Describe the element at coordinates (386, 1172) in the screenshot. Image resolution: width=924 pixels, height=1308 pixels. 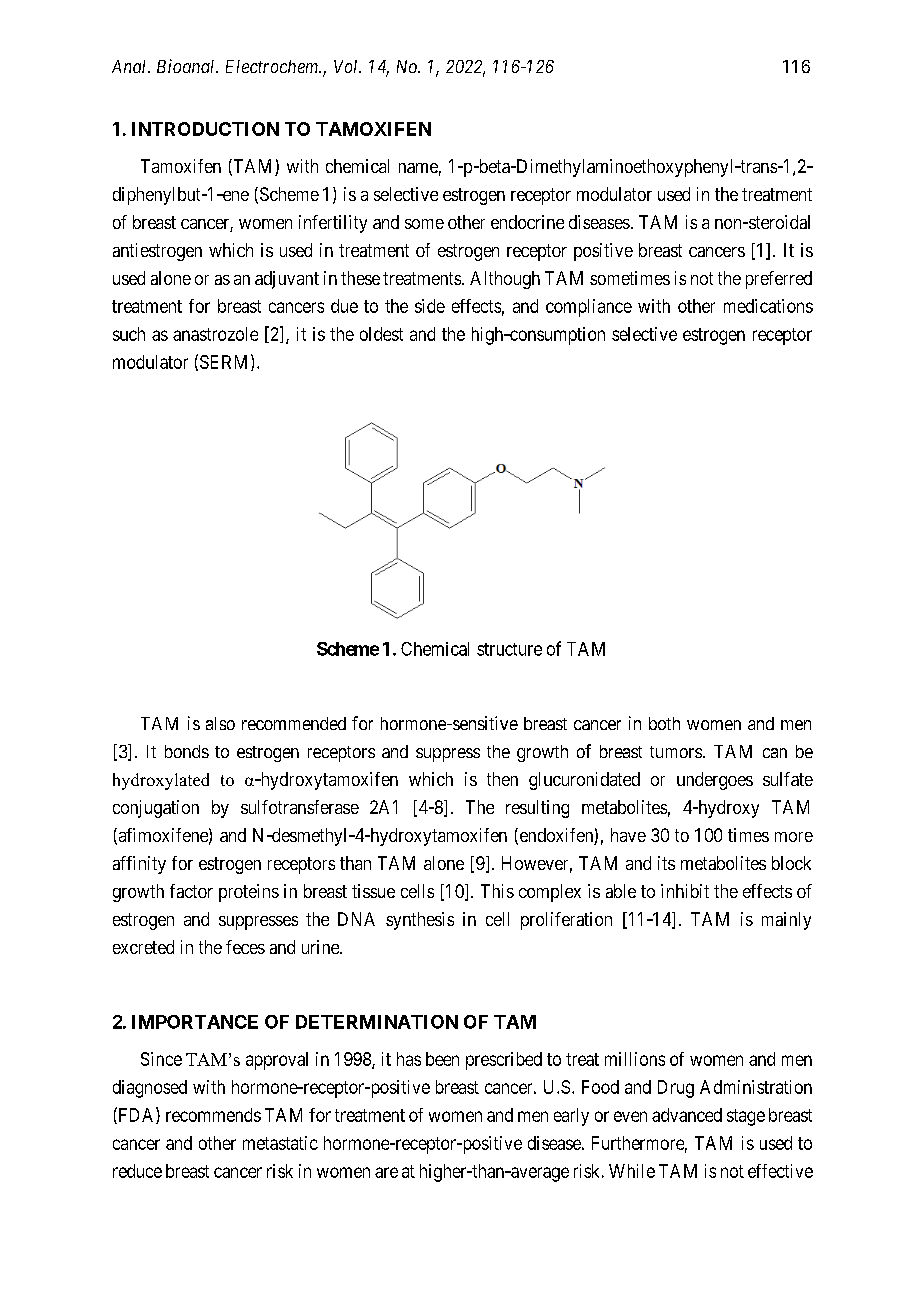
I see `are` at that location.
